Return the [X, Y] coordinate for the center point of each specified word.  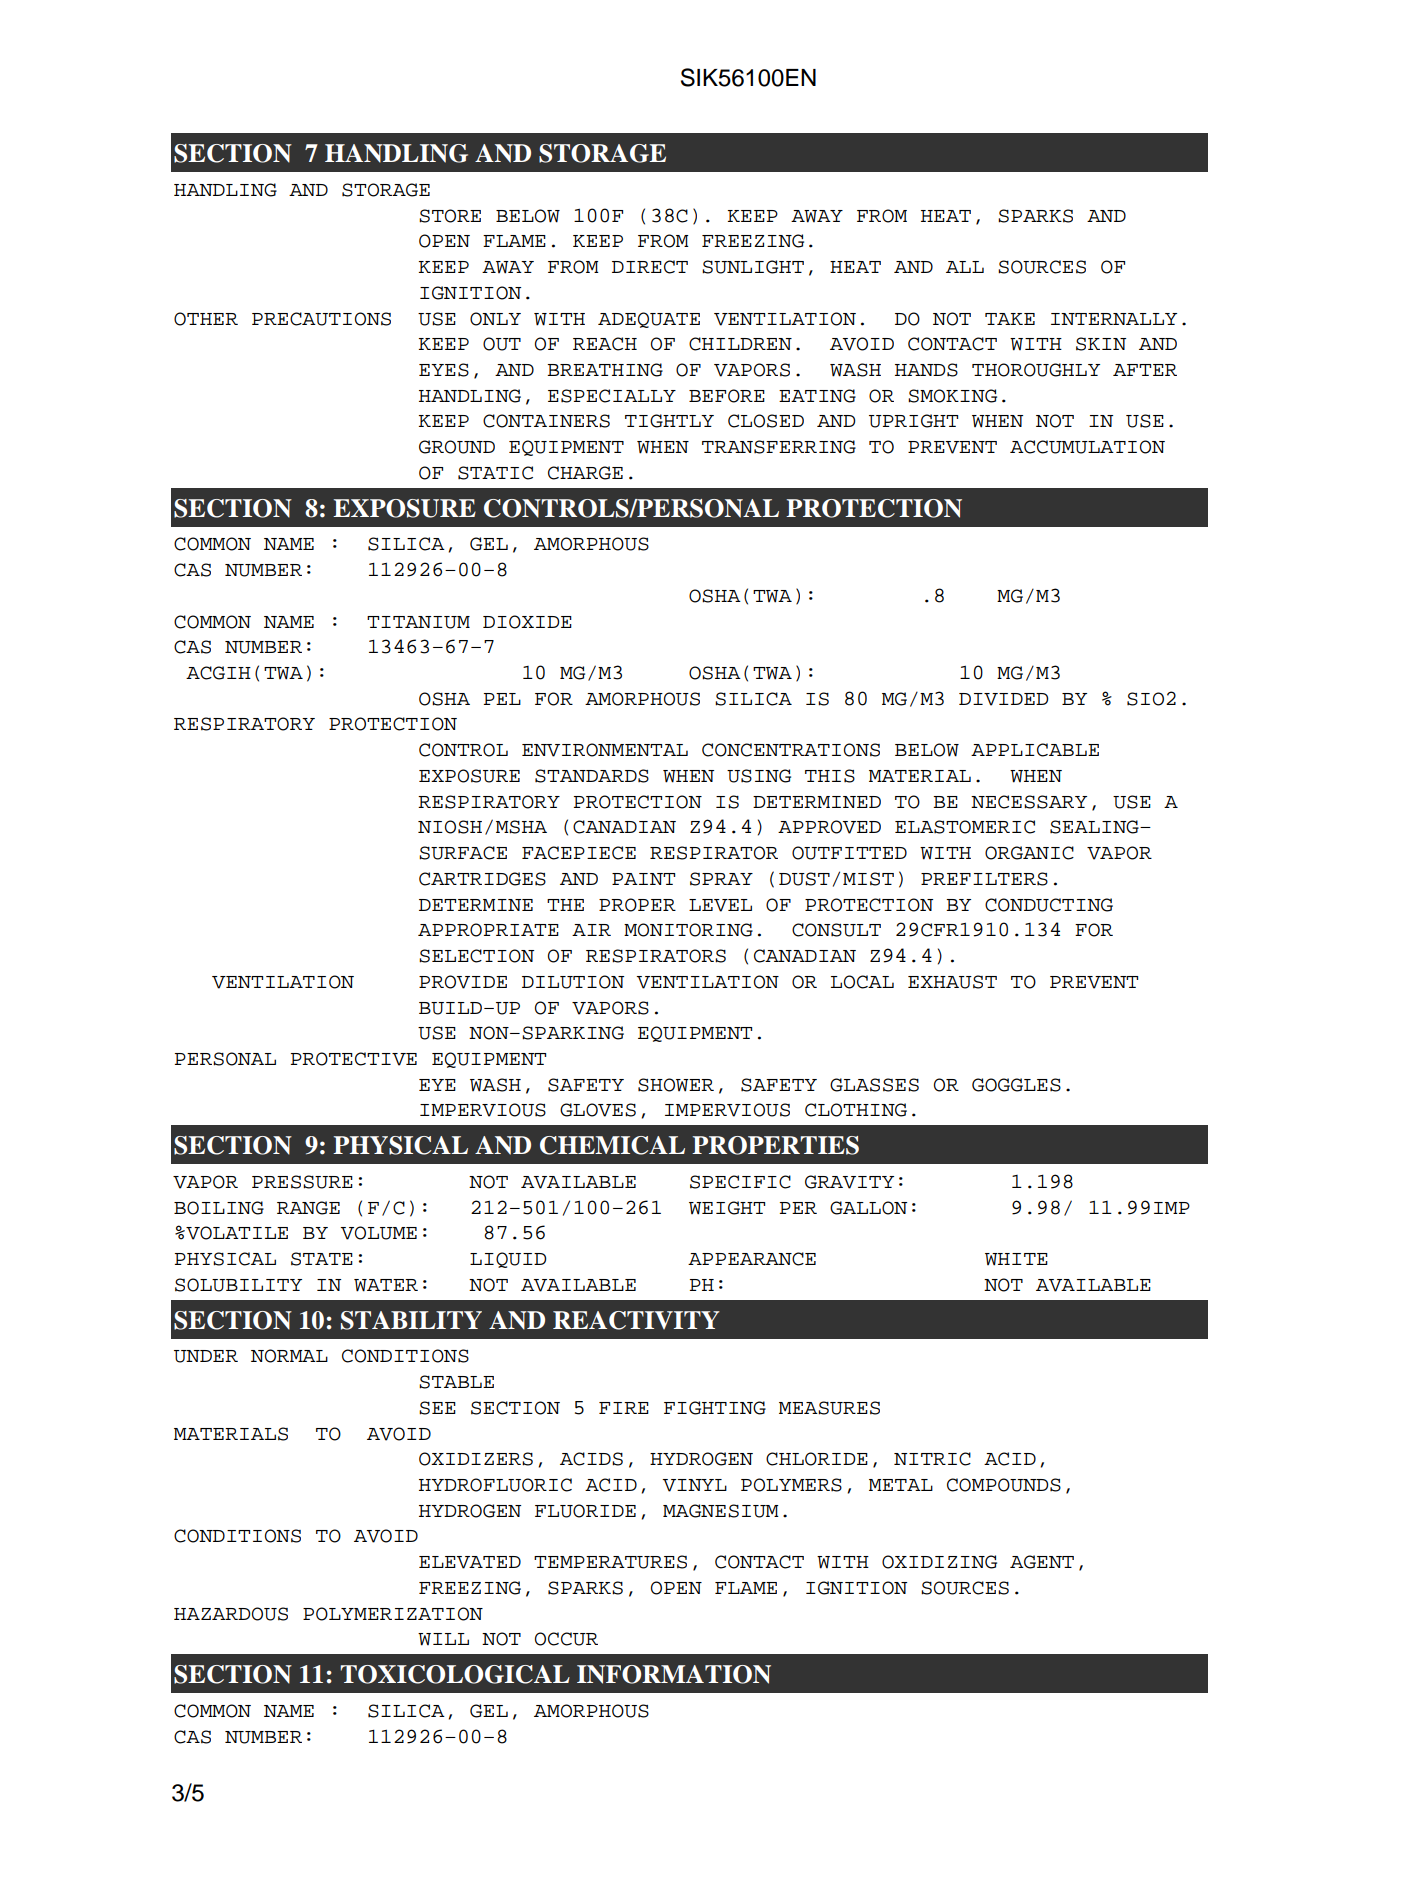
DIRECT [650, 267]
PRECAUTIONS [321, 319]
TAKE [1010, 319]
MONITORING [688, 930]
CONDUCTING [1049, 905]
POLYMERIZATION [393, 1614]
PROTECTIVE [354, 1059]
